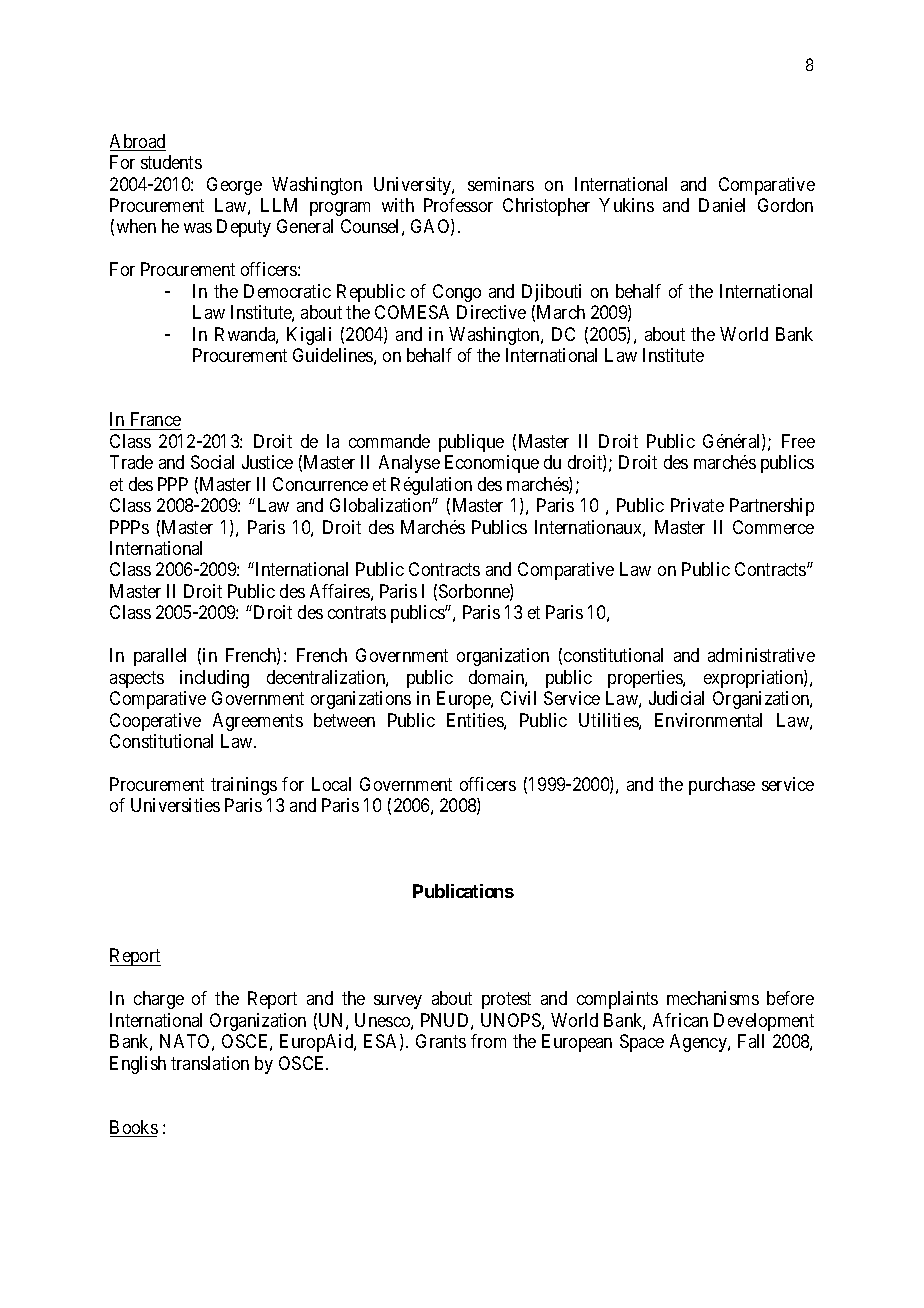 The height and width of the screenshot is (1308, 924). What do you see at coordinates (761, 655) in the screenshot?
I see `administrative` at bounding box center [761, 655].
